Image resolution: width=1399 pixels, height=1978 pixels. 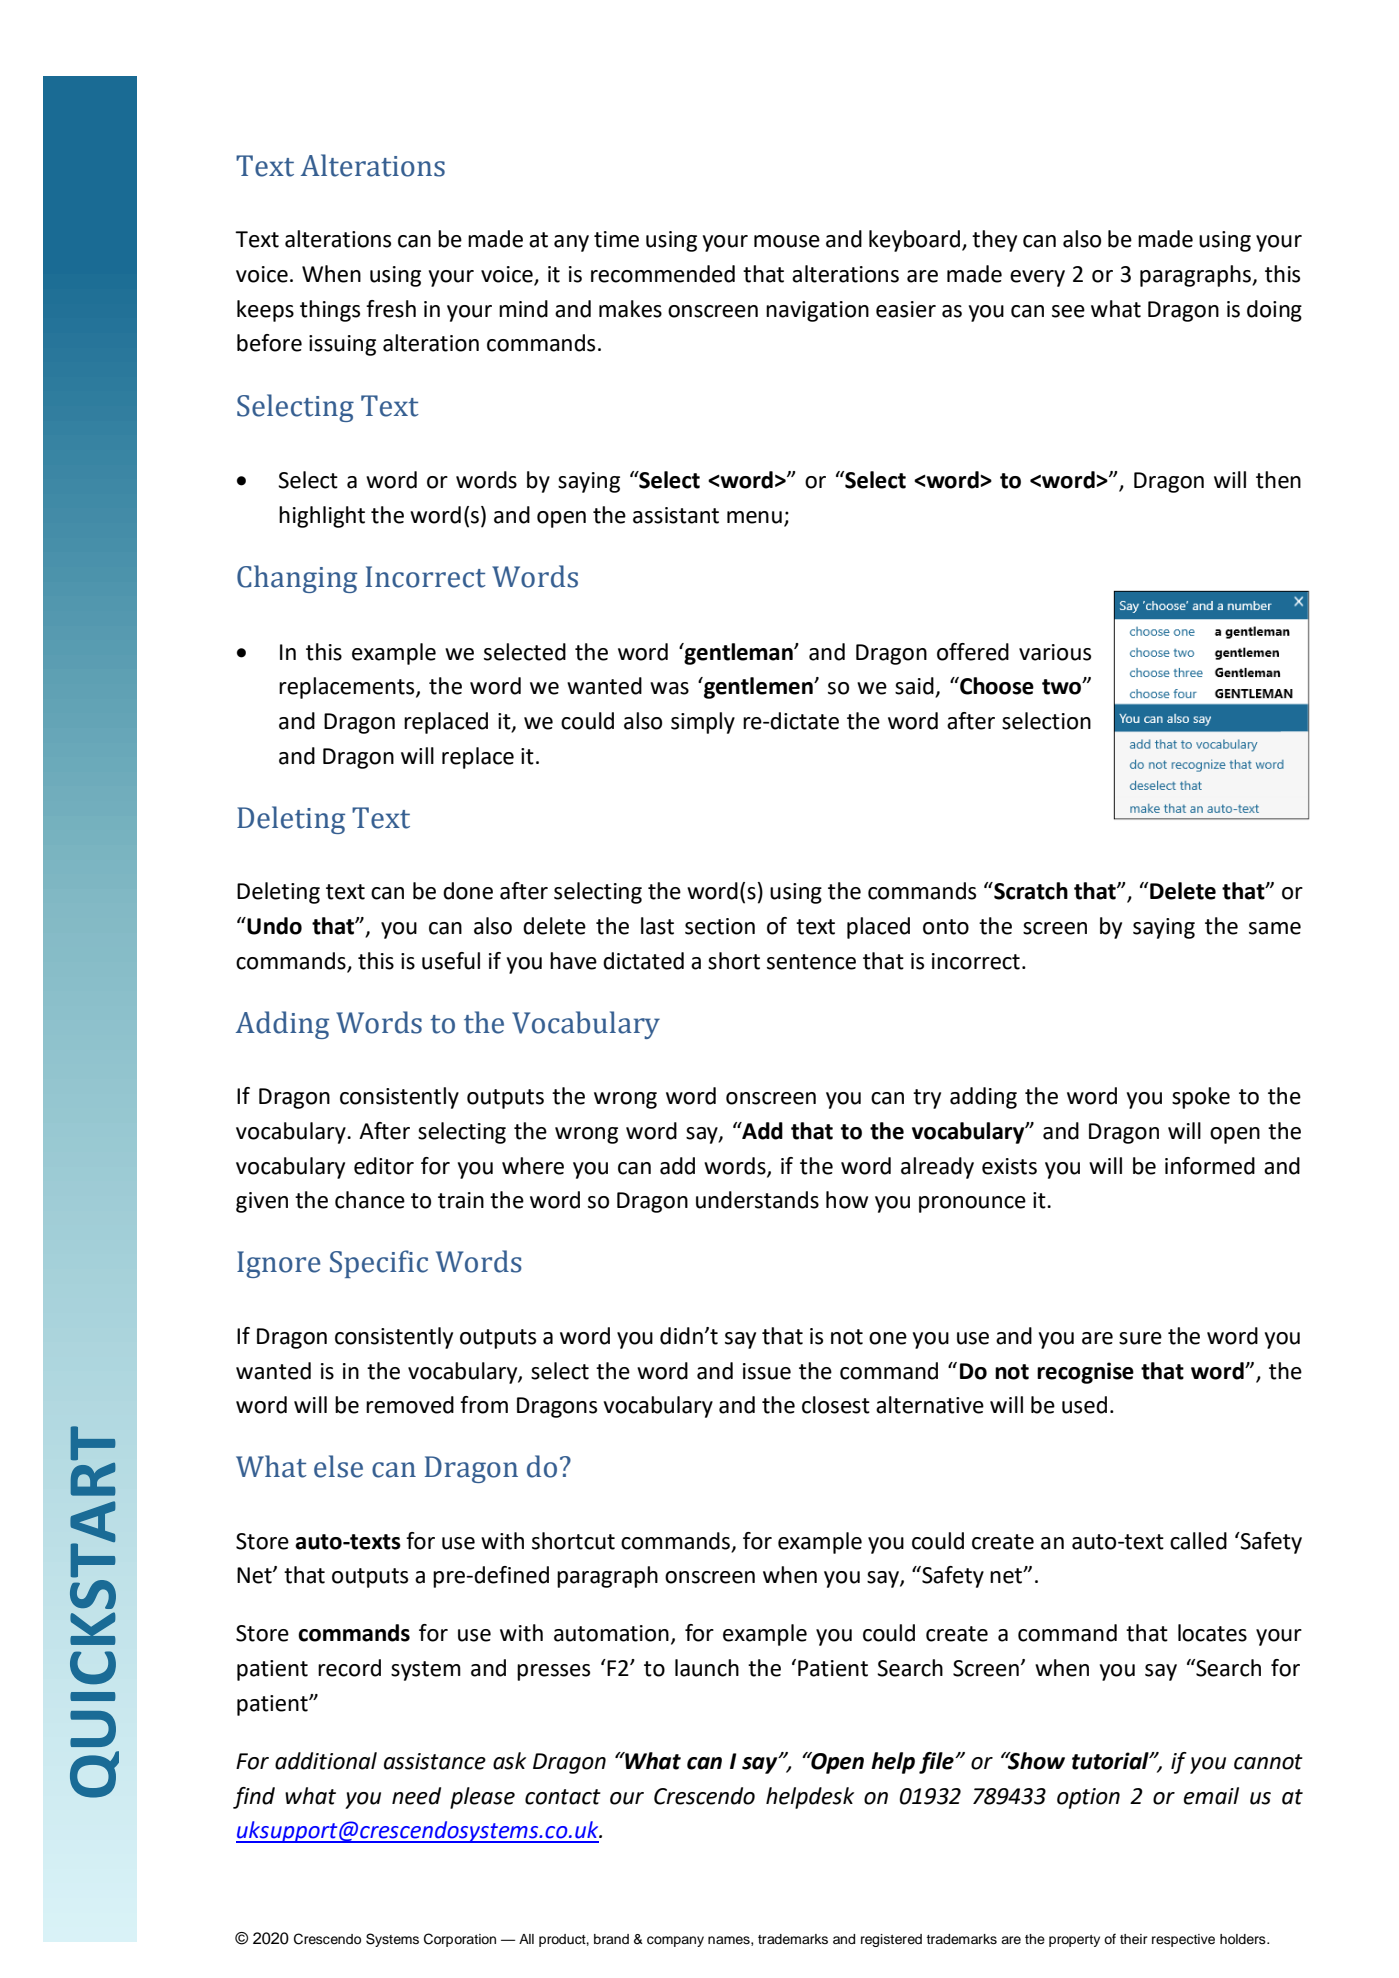 What do you see at coordinates (384, 1166) in the screenshot?
I see `editor` at bounding box center [384, 1166].
